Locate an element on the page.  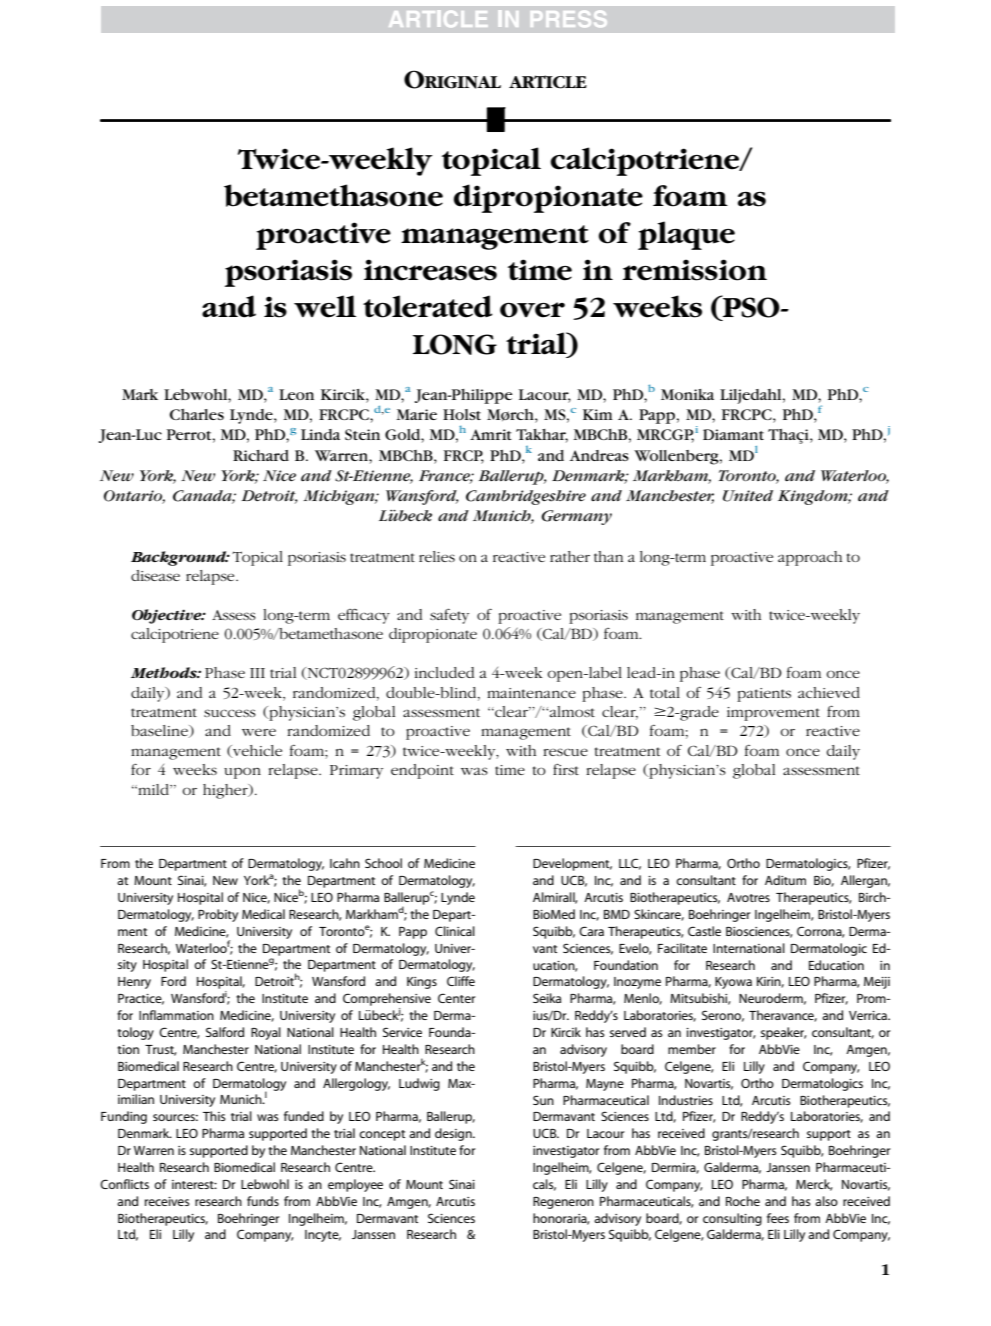
III is located at coordinates (257, 673).
